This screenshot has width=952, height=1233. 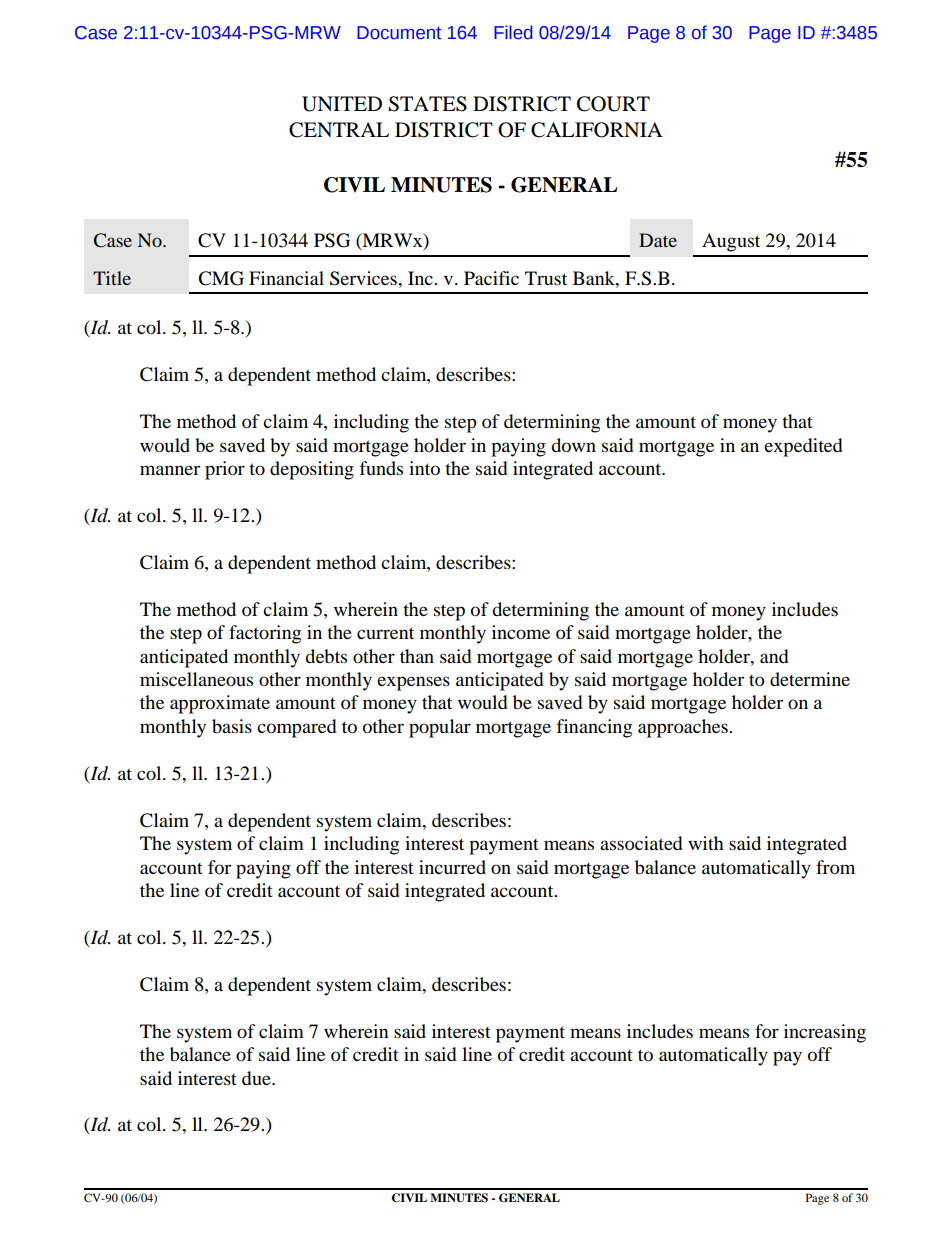 I want to click on incurred, so click(x=452, y=867).
